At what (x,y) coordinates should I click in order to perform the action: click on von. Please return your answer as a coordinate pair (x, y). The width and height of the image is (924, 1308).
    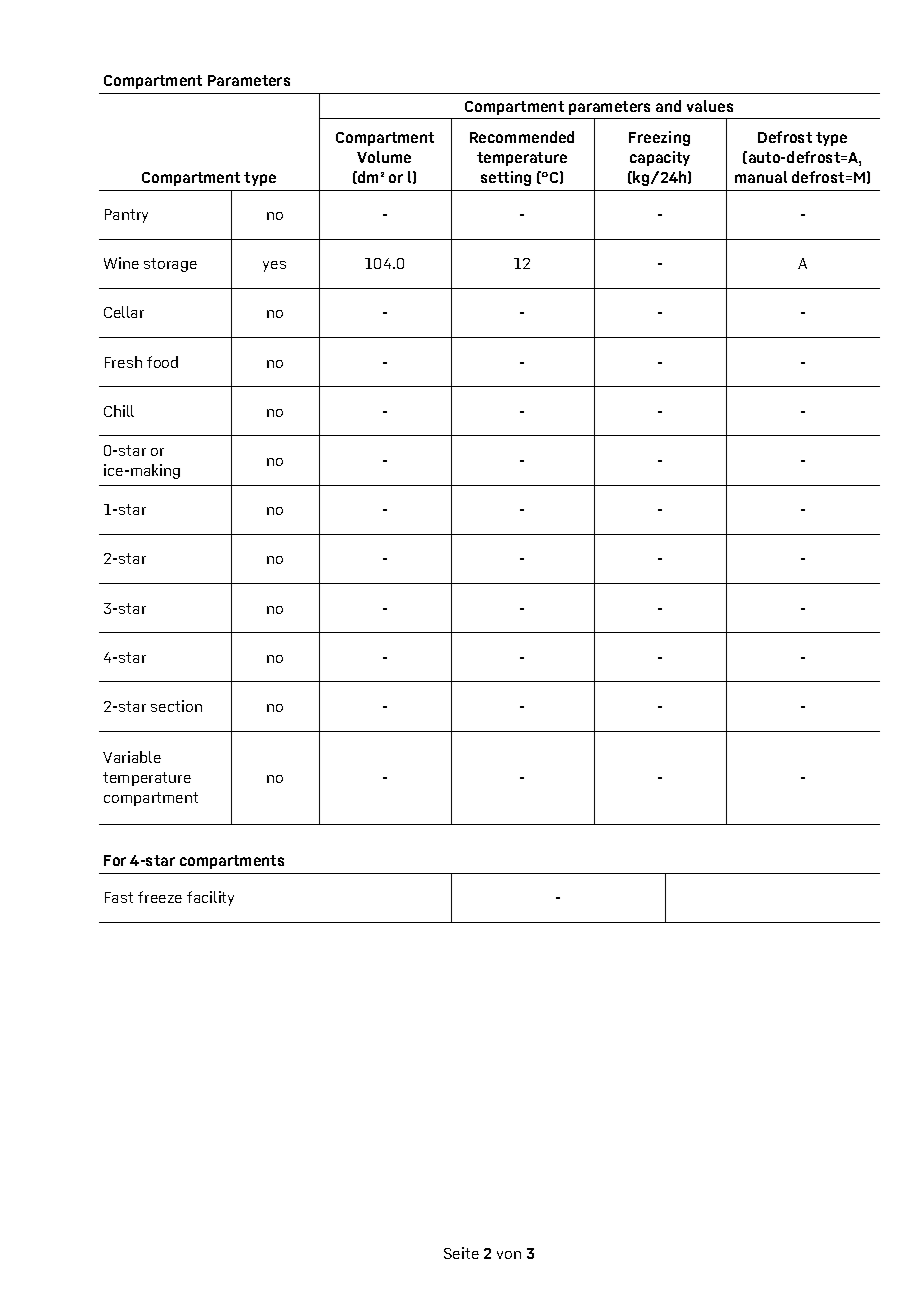
    Looking at the image, I should click on (509, 1255).
